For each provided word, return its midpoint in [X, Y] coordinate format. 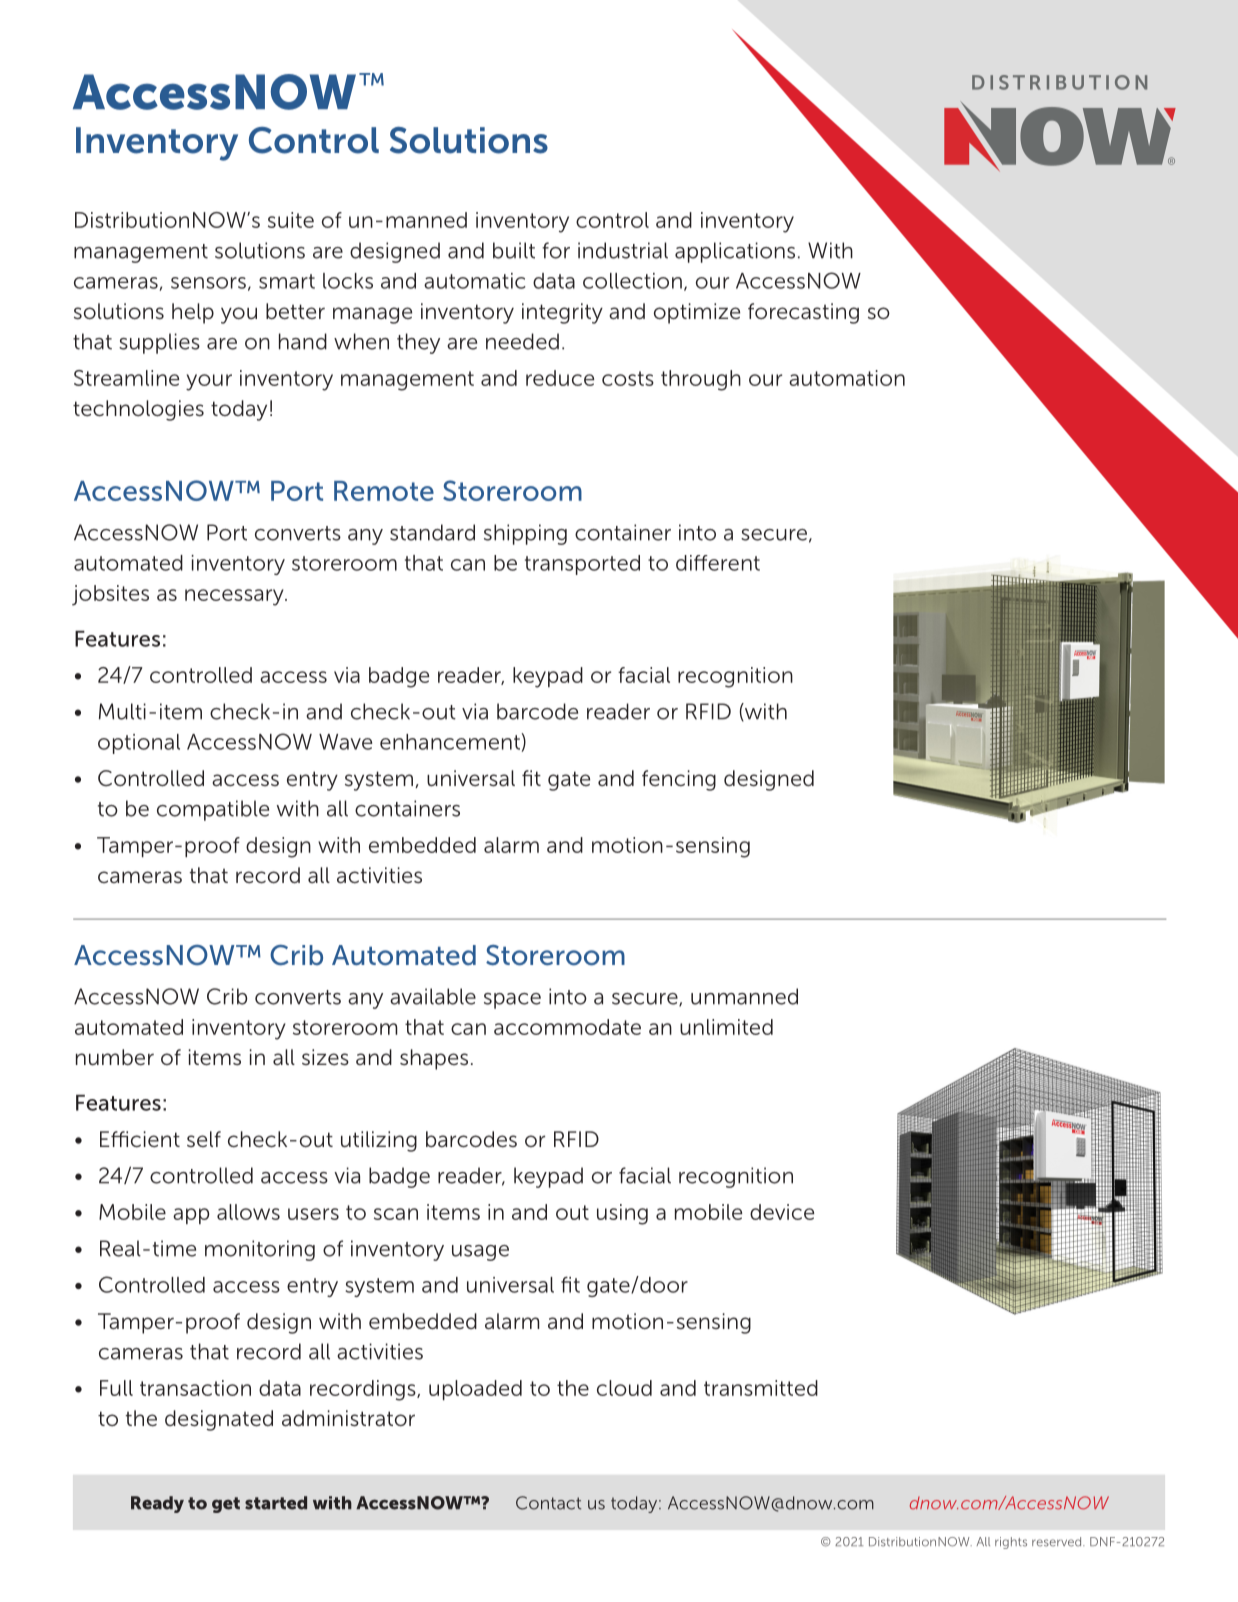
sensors [208, 283]
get [226, 1505]
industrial [623, 250]
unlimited [726, 1027]
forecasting [803, 313]
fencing [679, 780]
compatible [213, 810]
